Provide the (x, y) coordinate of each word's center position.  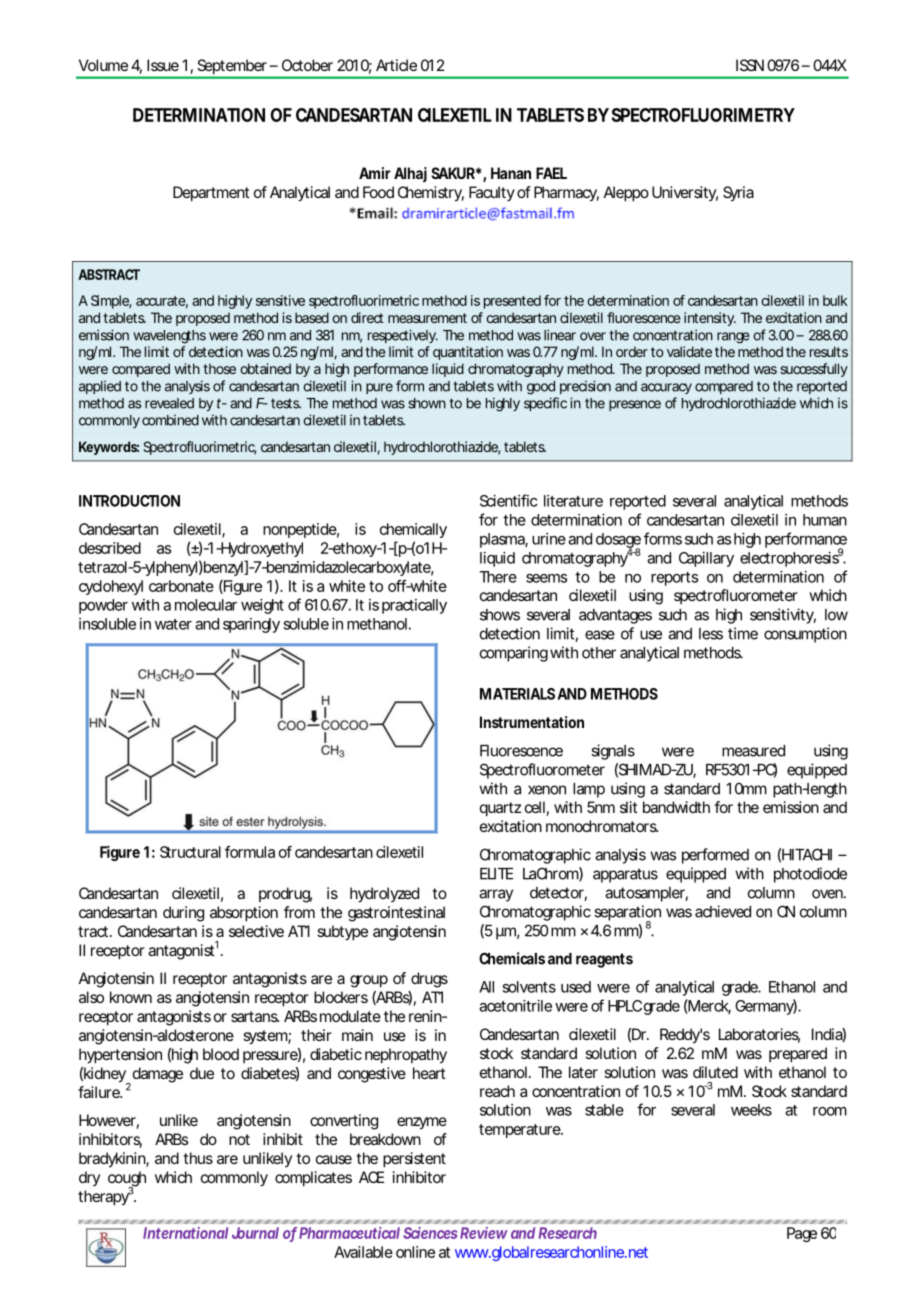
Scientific (509, 500)
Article (396, 65)
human (825, 520)
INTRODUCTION (129, 501)
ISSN (750, 65)
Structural (190, 852)
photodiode (810, 875)
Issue (163, 65)
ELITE (496, 873)
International (185, 1233)
